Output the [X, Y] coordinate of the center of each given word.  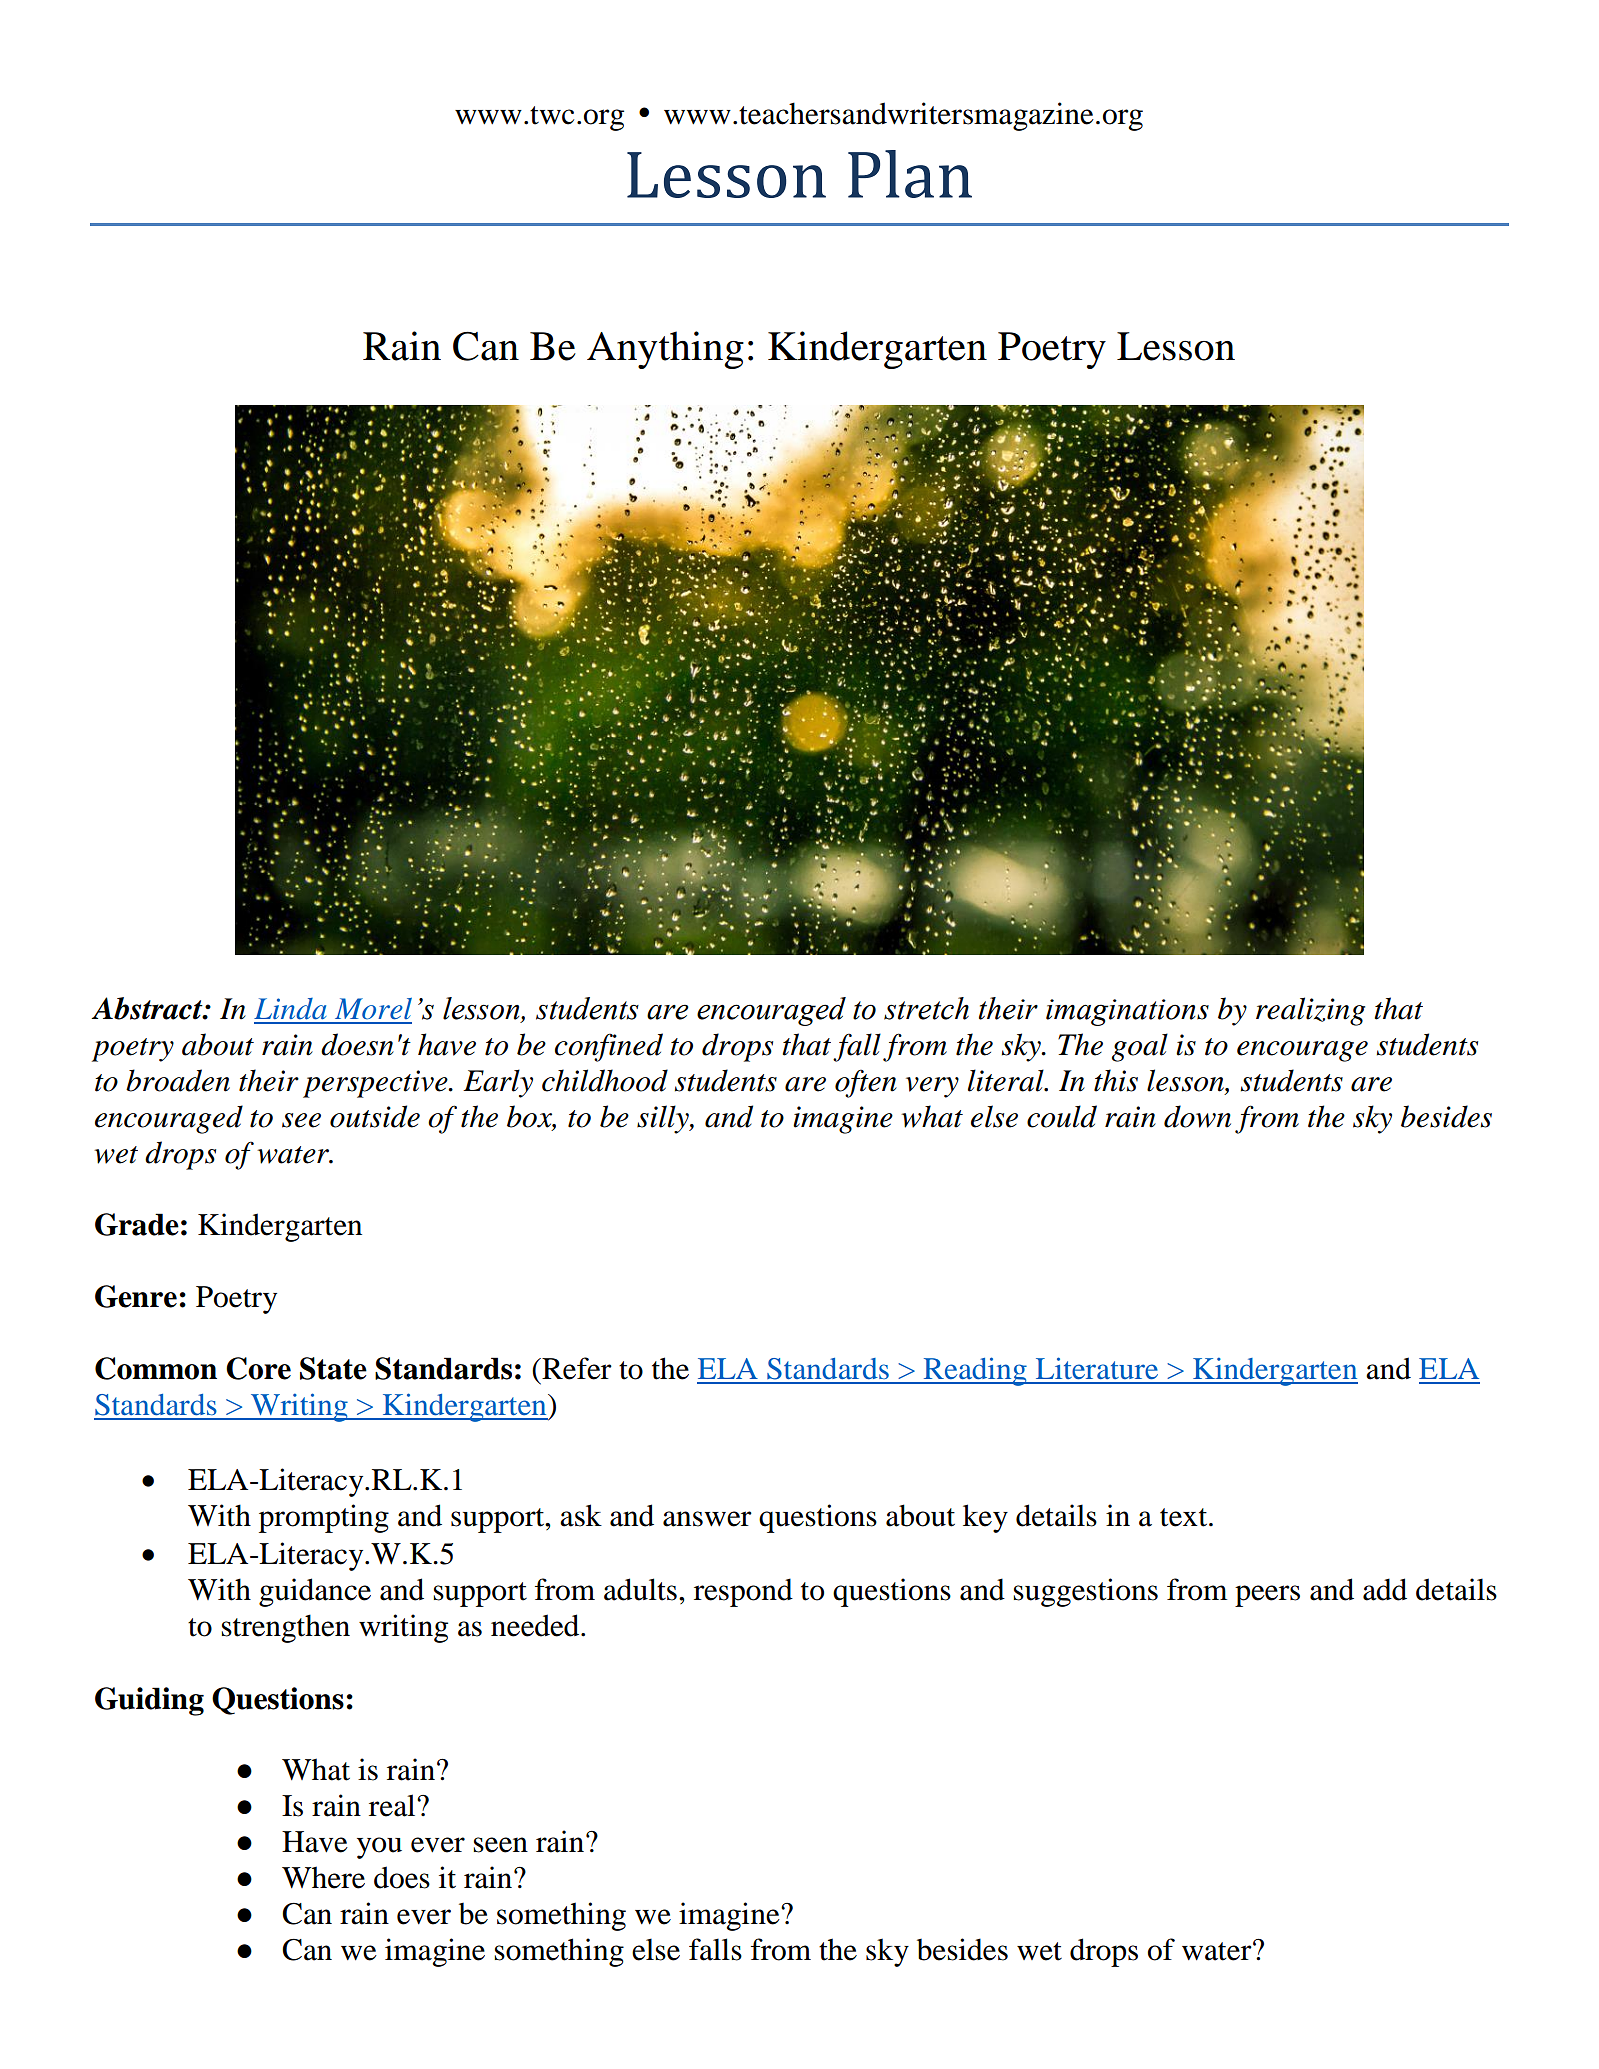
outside [375, 1116]
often [866, 1083]
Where [323, 1877]
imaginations [1127, 1012]
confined [609, 1047]
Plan [910, 174]
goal [1140, 1047]
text [1185, 1517]
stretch [926, 1008]
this [1116, 1080]
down [1197, 1116]
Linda [290, 1009]
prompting [324, 1518]
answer [707, 1519]
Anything [665, 350]
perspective [376, 1084]
